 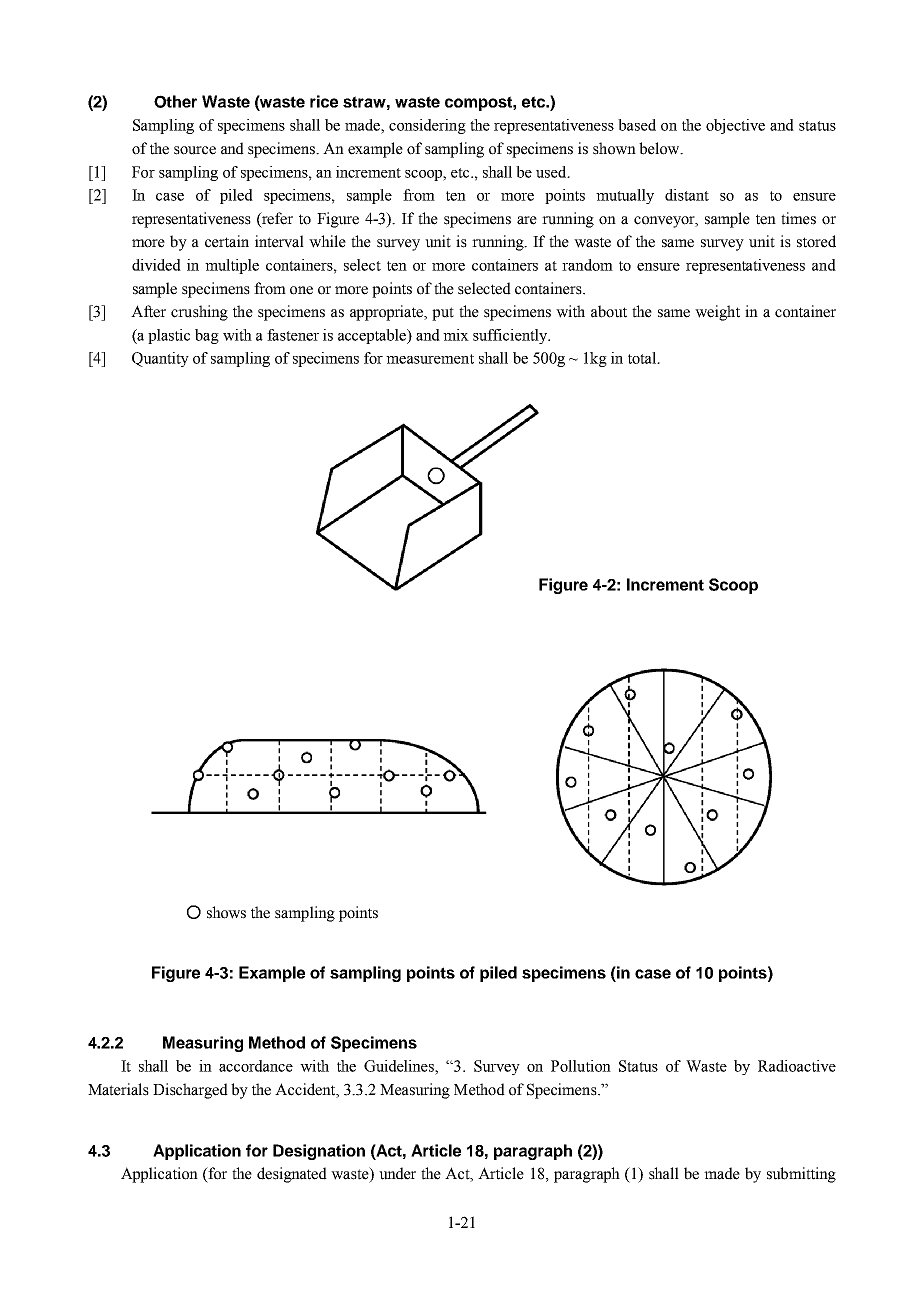 I want to click on measurement, so click(x=430, y=359).
